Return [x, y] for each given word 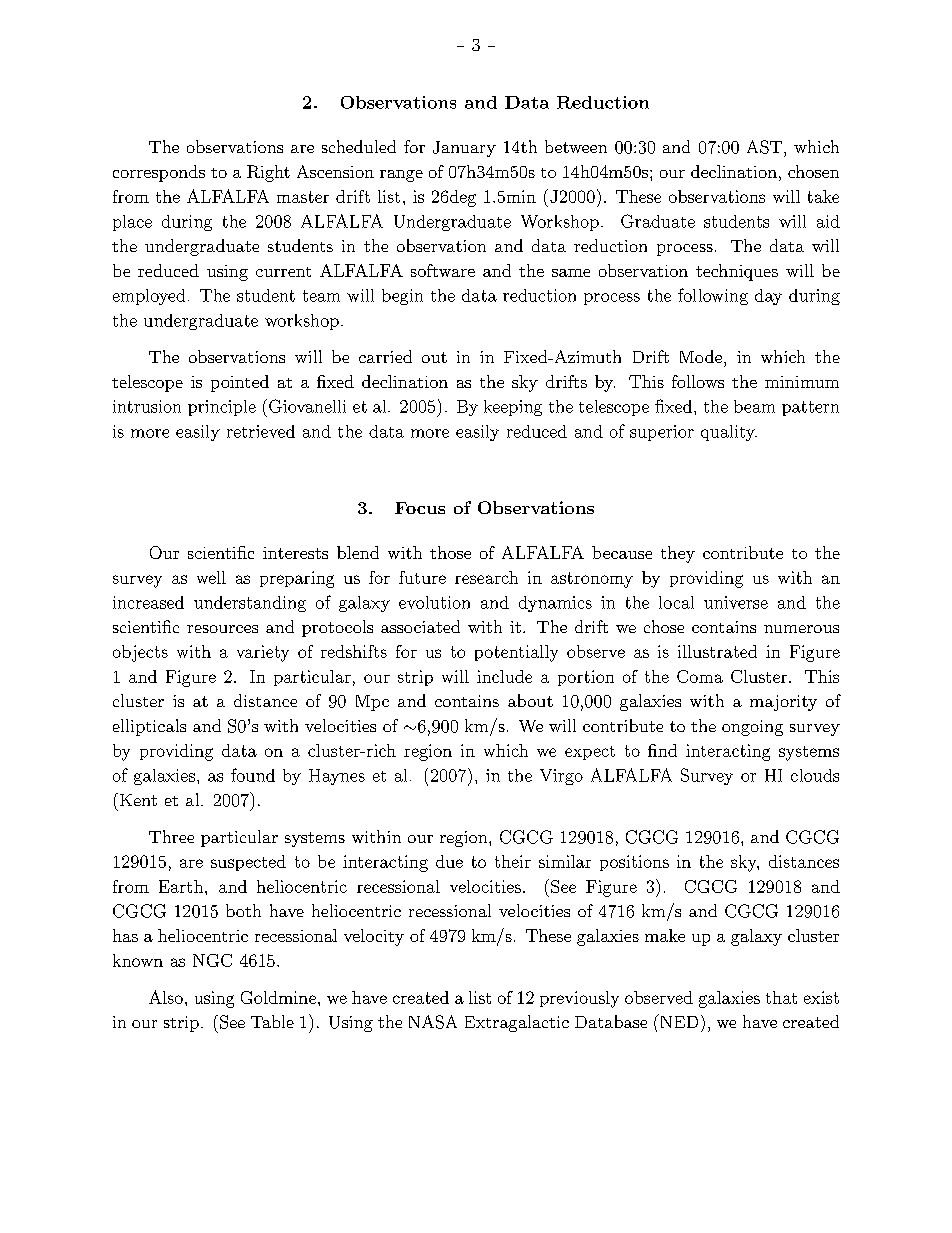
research [486, 577]
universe [736, 602]
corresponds [159, 173]
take [823, 196]
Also [166, 997]
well [211, 577]
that [781, 997]
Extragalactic [517, 1023]
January [464, 149]
